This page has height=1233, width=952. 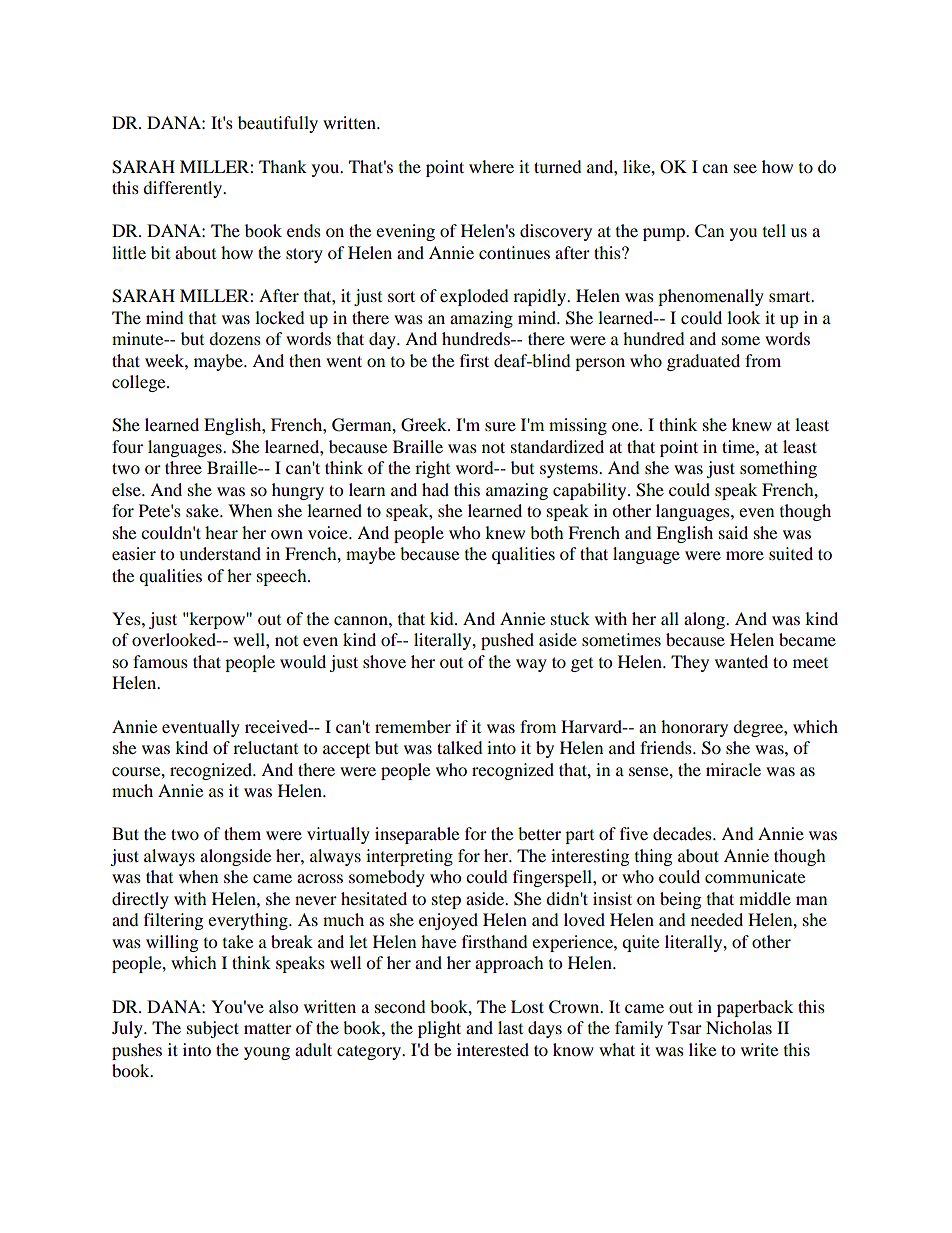 I want to click on famous, so click(x=160, y=661).
